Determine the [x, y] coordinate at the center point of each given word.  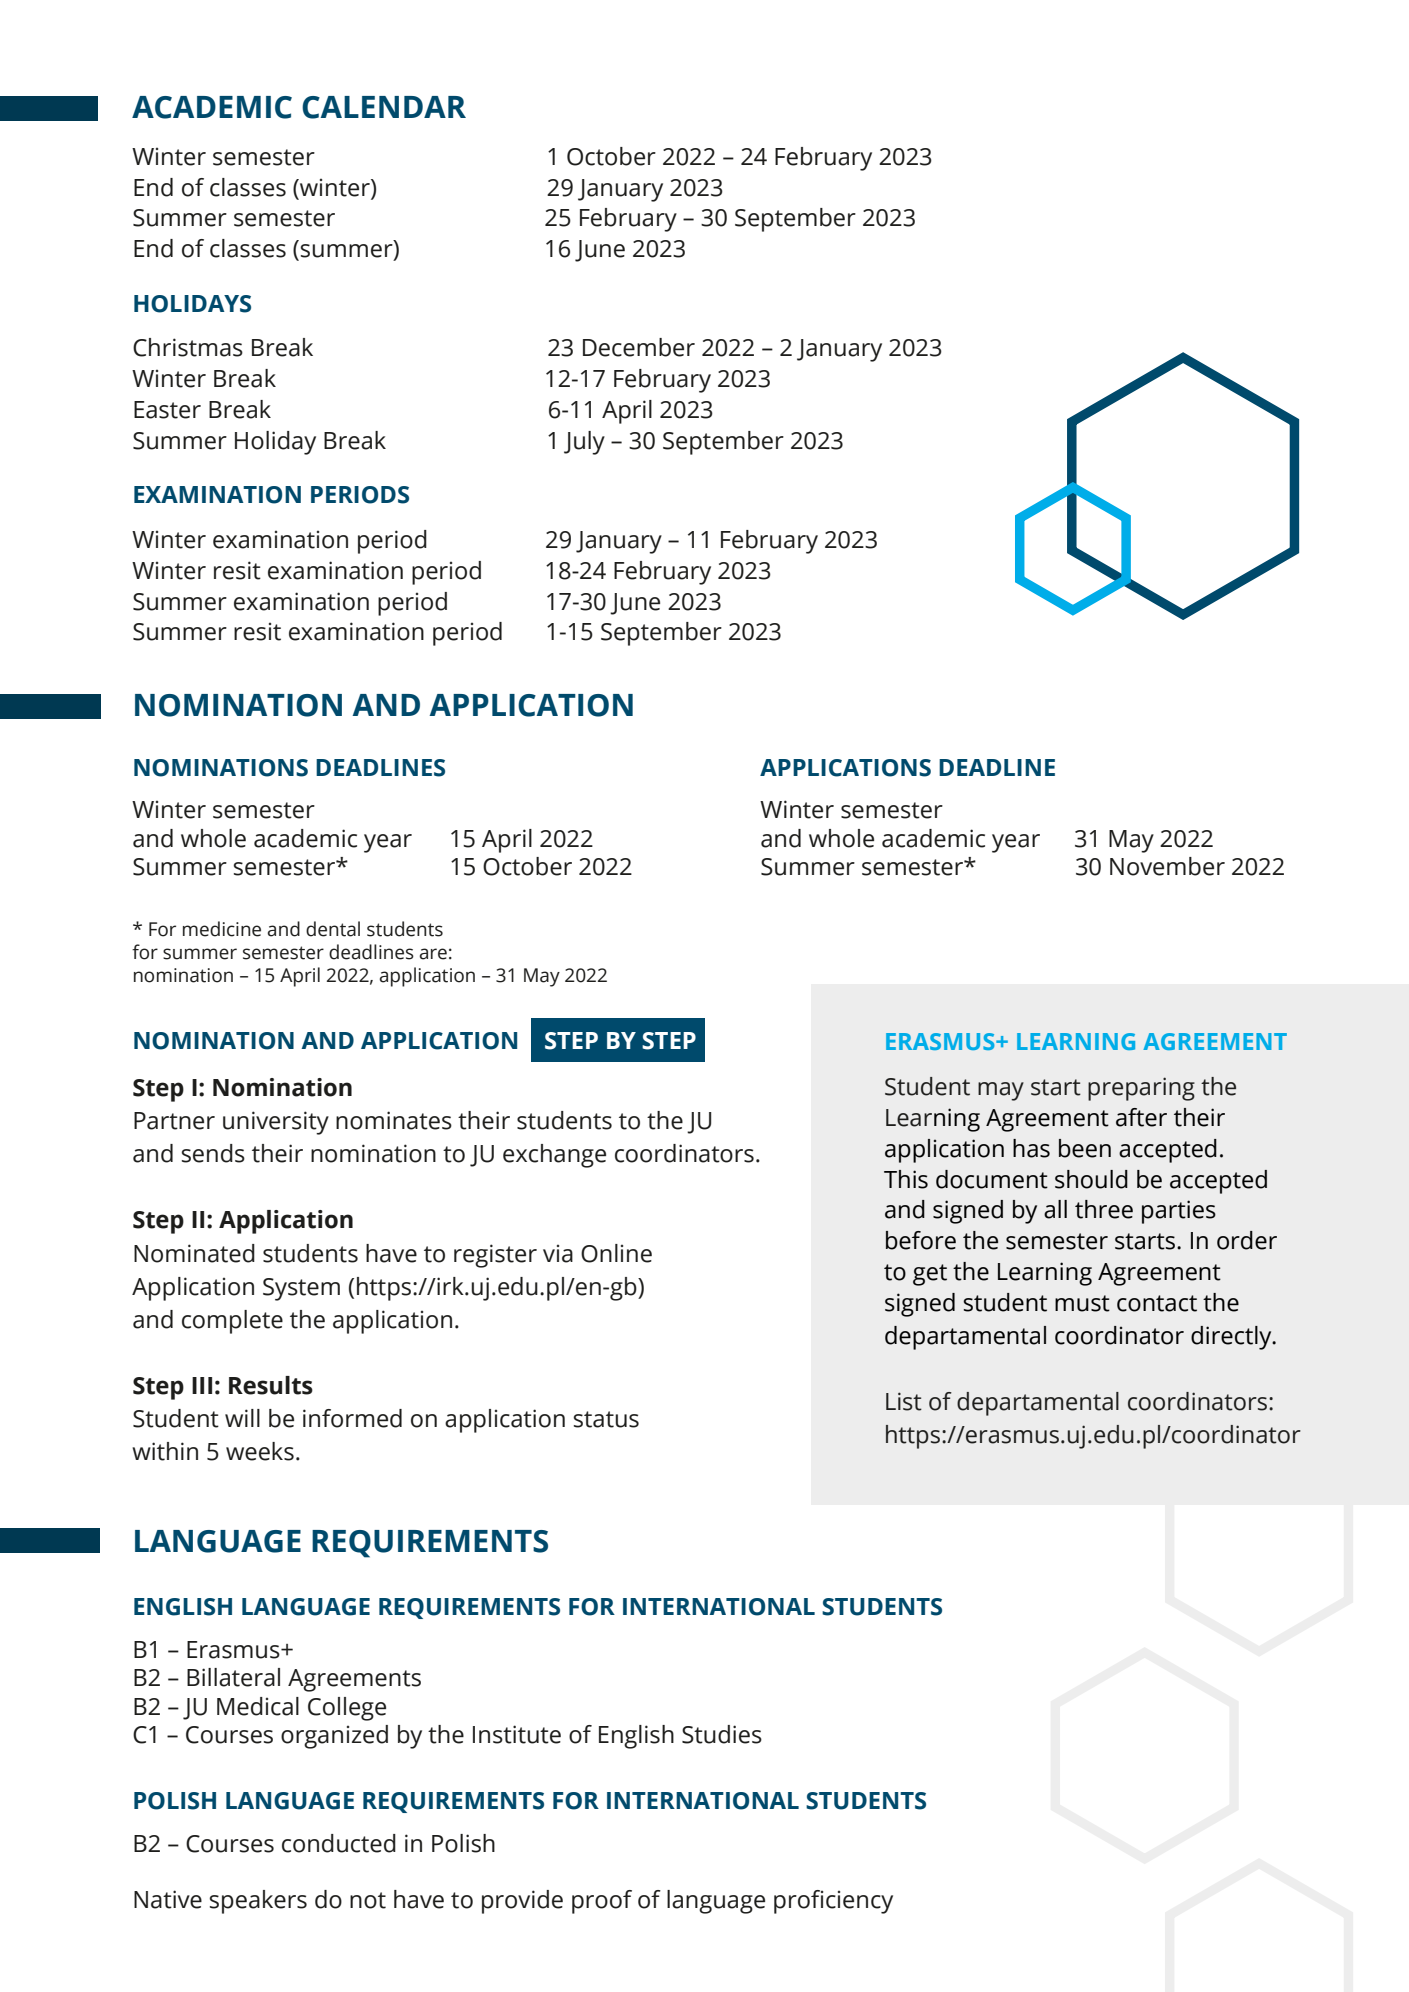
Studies [722, 1734]
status [606, 1419]
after [1141, 1117]
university [276, 1123]
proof [602, 1902]
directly [1232, 1338]
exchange [554, 1156]
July [584, 443]
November [1167, 866]
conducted [339, 1843]
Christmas [188, 347]
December [639, 347]
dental [333, 929]
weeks [260, 1451]
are [433, 954]
